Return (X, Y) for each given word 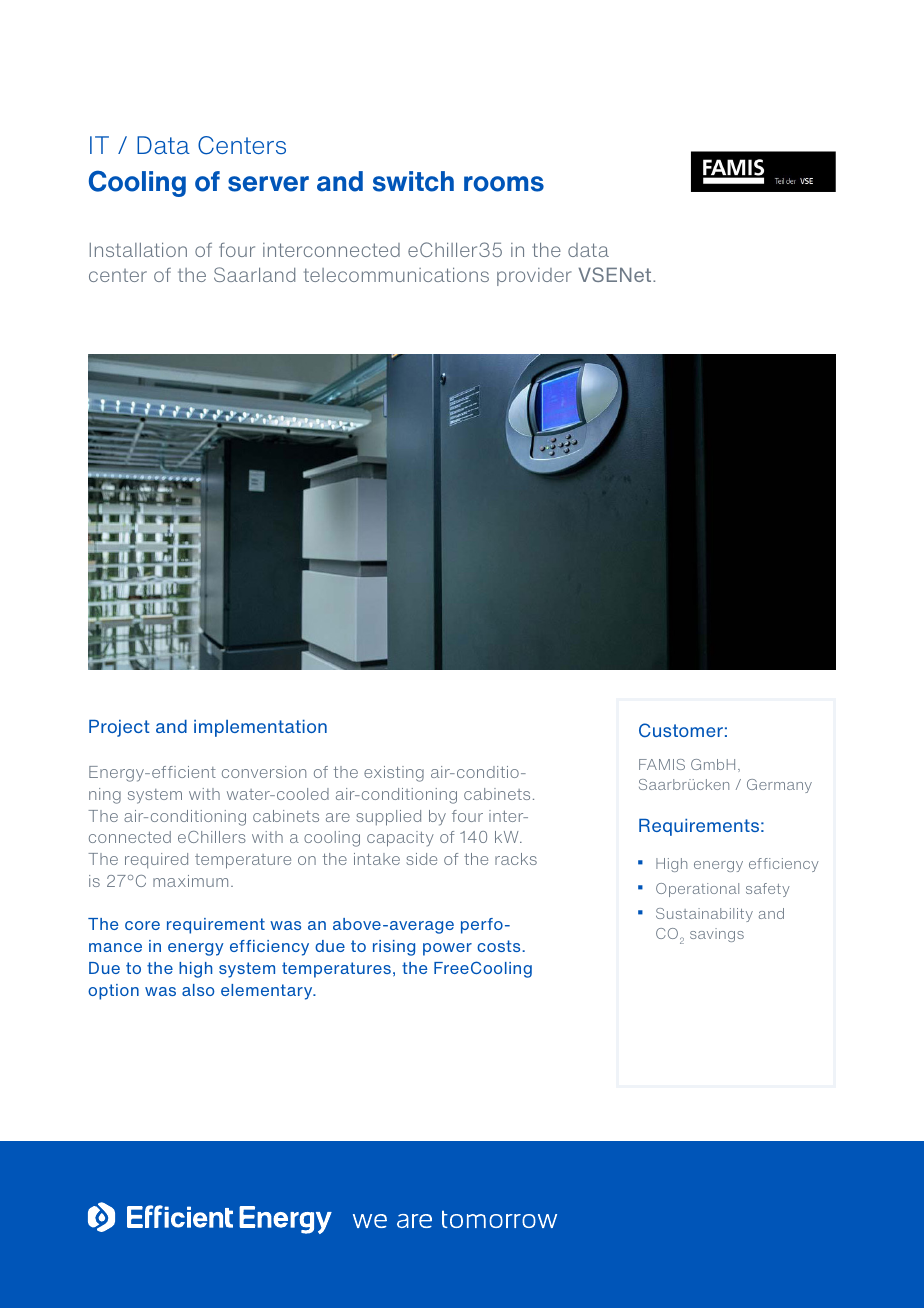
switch (413, 181)
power (447, 949)
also (198, 990)
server (268, 184)
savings (717, 935)
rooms (504, 184)
